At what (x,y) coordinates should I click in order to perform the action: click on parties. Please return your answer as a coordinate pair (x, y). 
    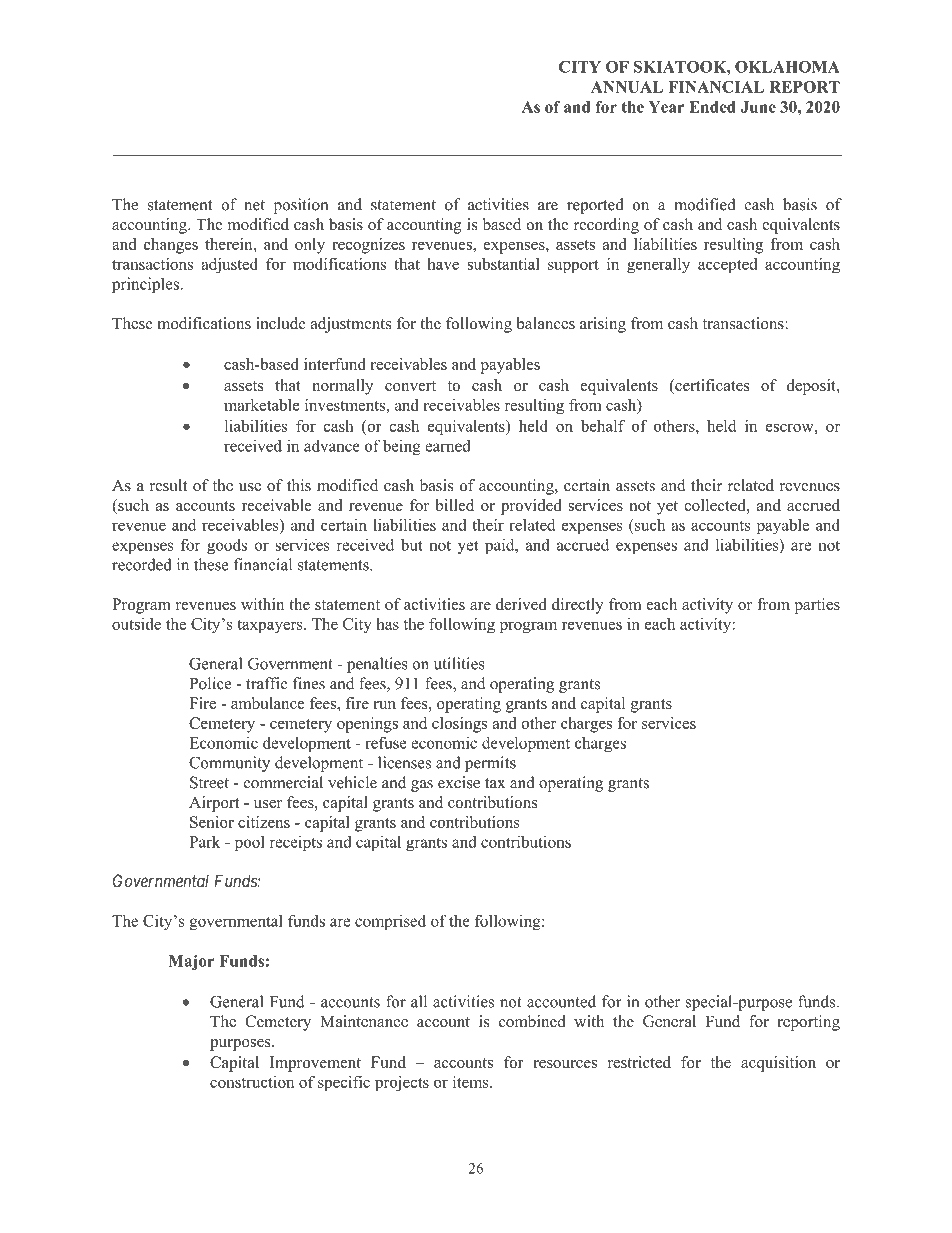
    Looking at the image, I should click on (817, 606).
